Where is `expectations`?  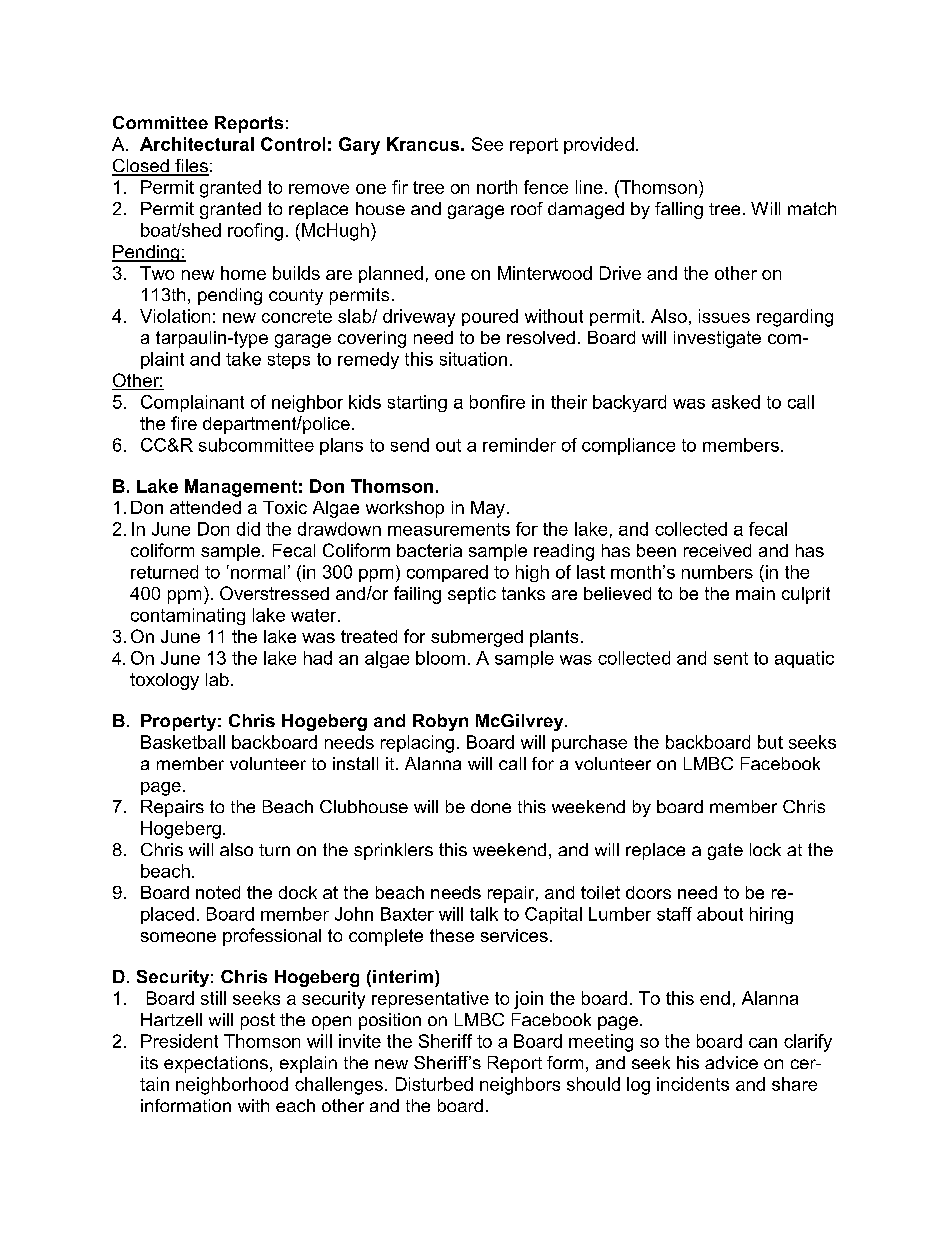 expectations is located at coordinates (216, 1064).
